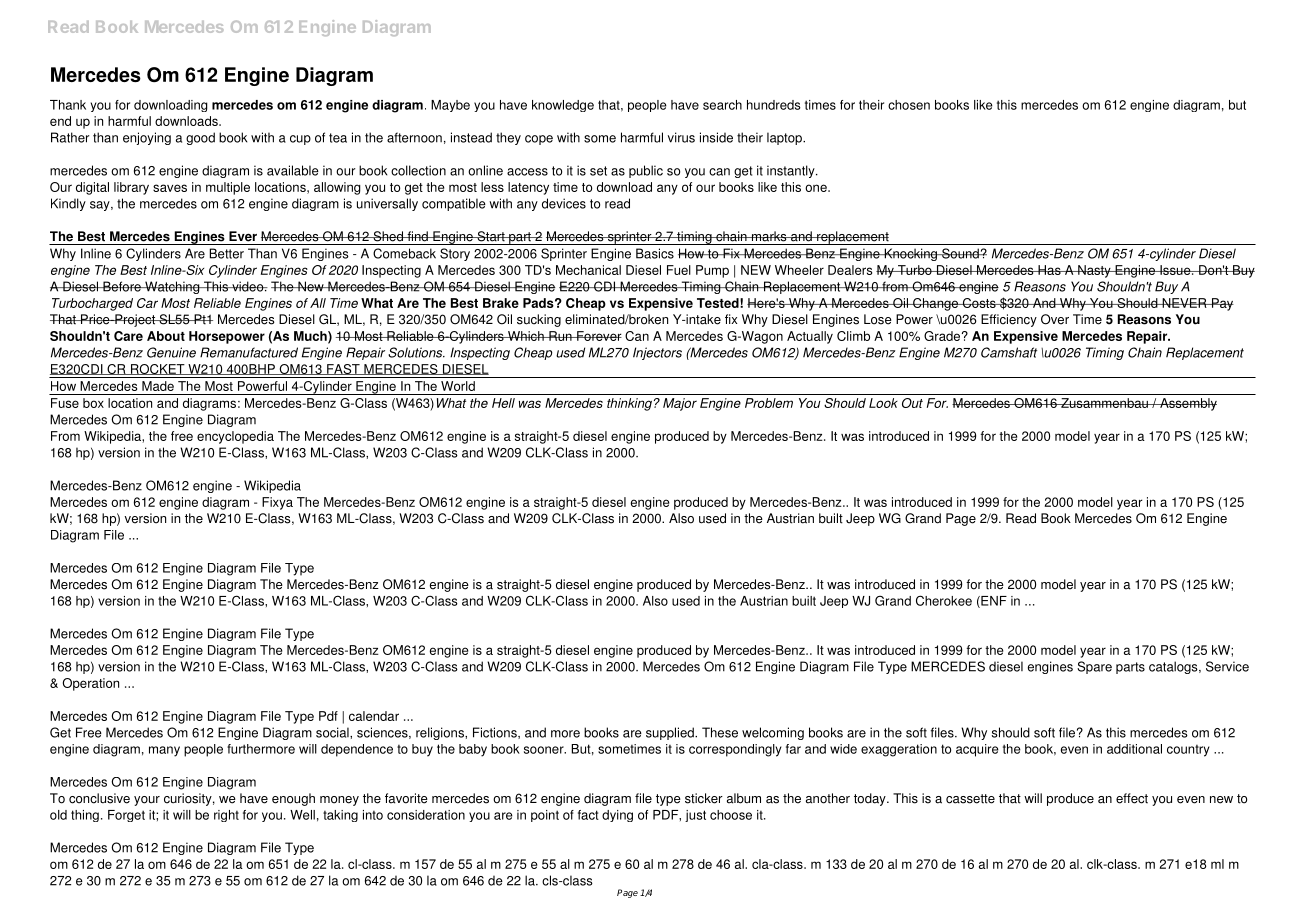 This image has height=924, width=1308. What do you see at coordinates (147, 801) in the image?
I see `your` at bounding box center [147, 801].
